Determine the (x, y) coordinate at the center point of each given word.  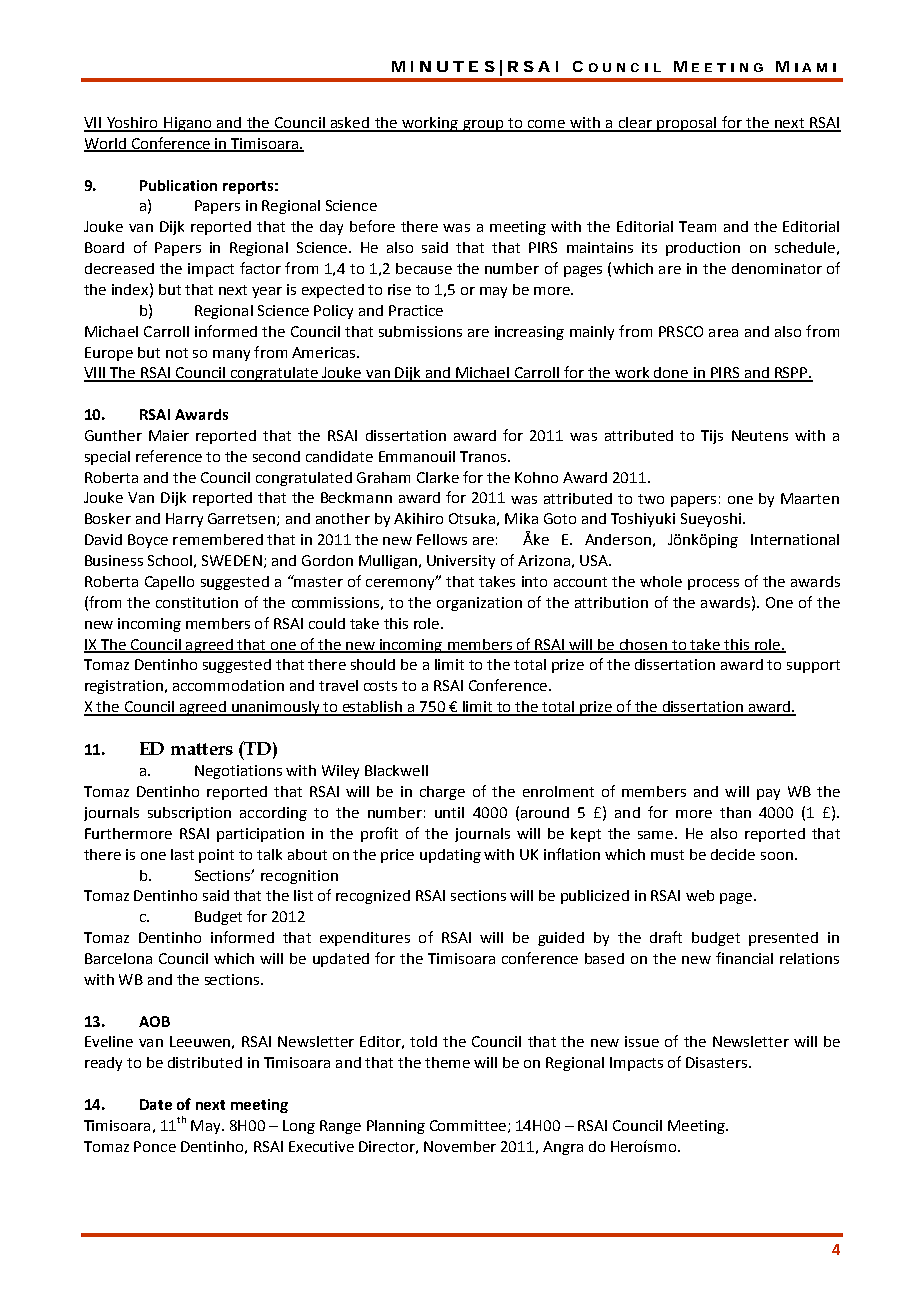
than (735, 812)
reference (169, 456)
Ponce (155, 1146)
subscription (189, 814)
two (651, 499)
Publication (178, 185)
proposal (686, 124)
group (483, 126)
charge (442, 793)
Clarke (438, 477)
